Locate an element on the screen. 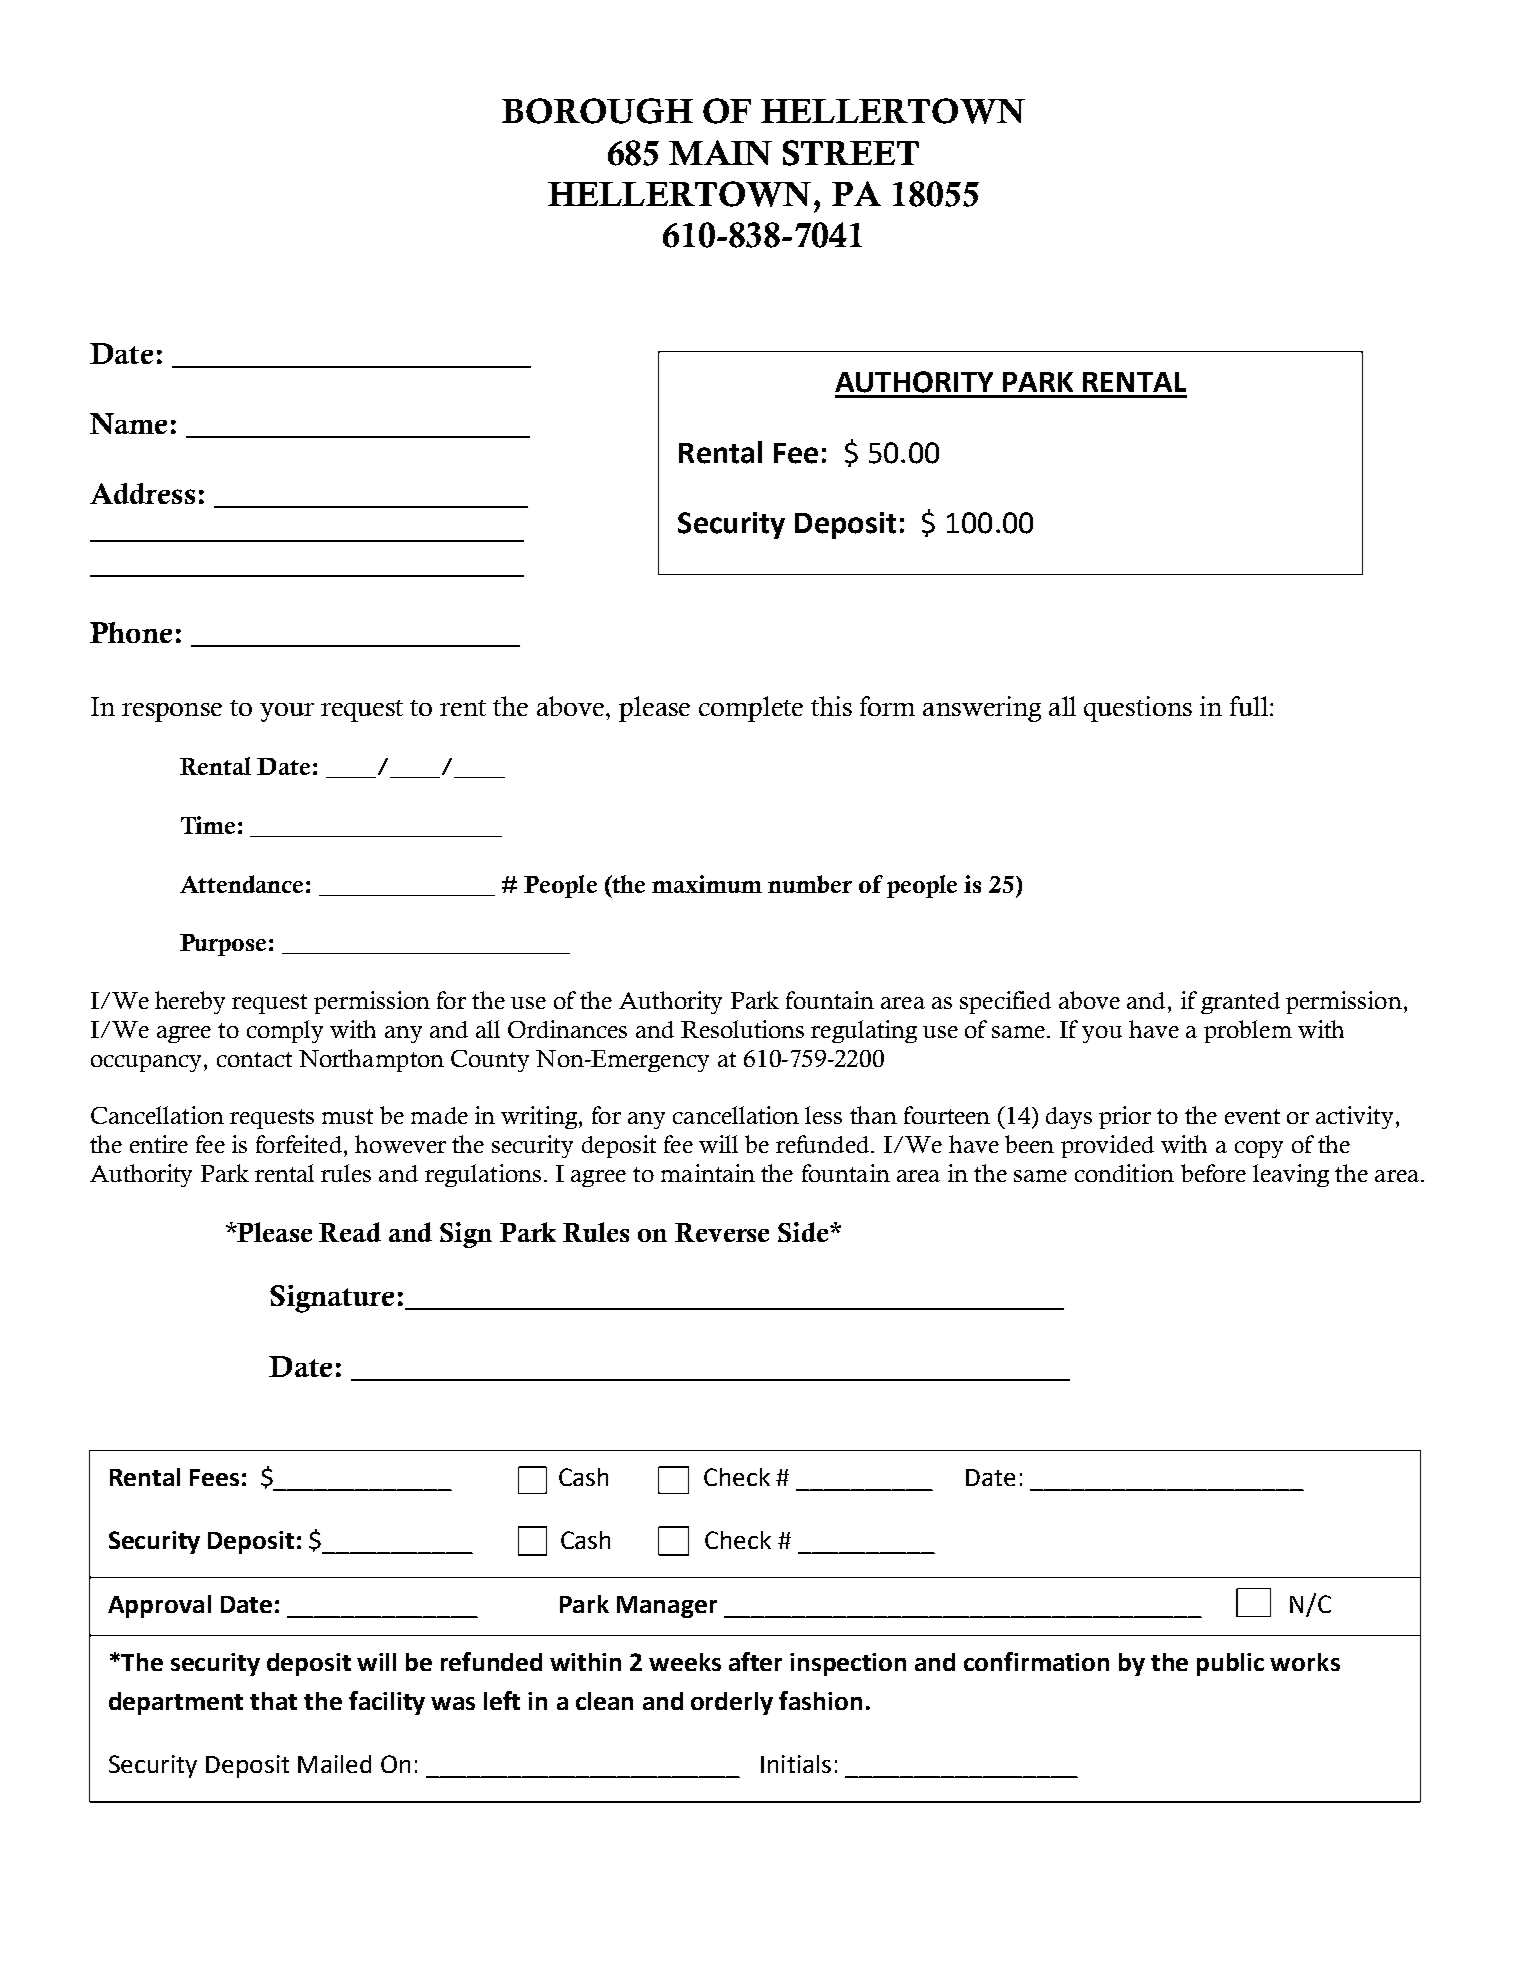 Image resolution: width=1527 pixels, height=1976 pixels. BOROUGH is located at coordinates (597, 111).
